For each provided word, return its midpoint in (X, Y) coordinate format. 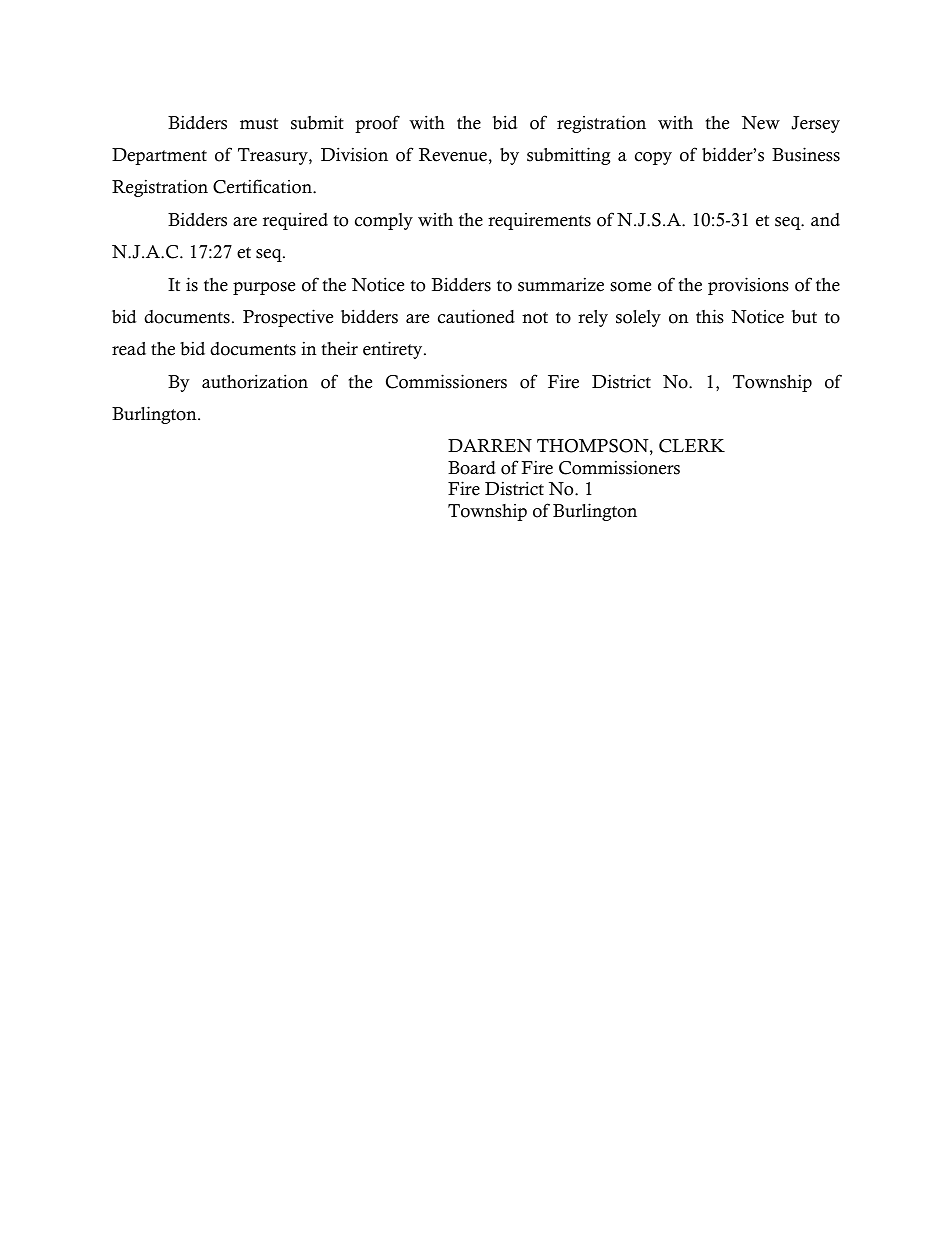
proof (377, 124)
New (761, 123)
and (825, 219)
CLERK (692, 446)
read (129, 349)
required (295, 221)
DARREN (490, 445)
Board (472, 468)
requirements (539, 221)
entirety (394, 350)
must (259, 124)
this (710, 316)
